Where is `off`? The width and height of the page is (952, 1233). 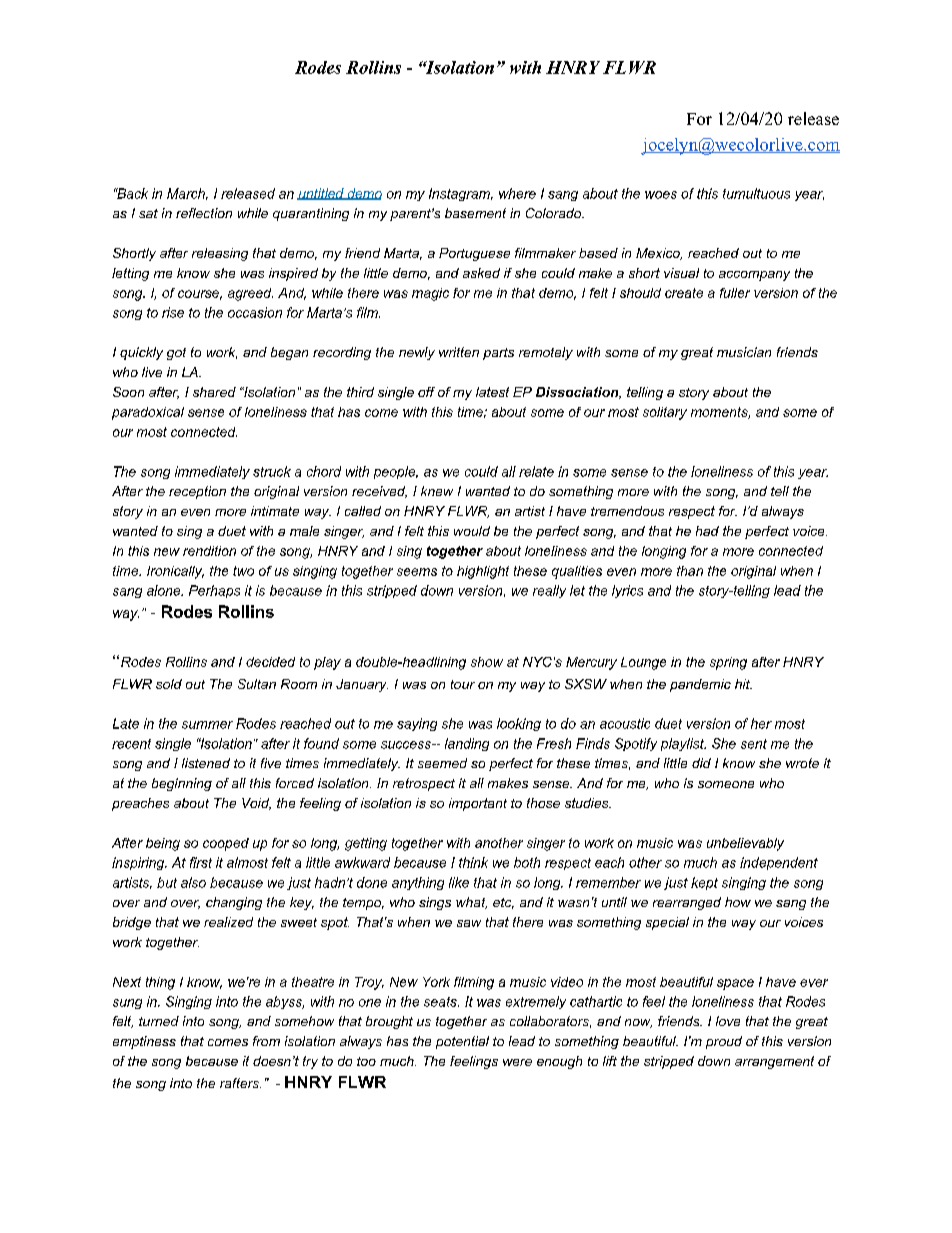
off is located at coordinates (426, 392).
